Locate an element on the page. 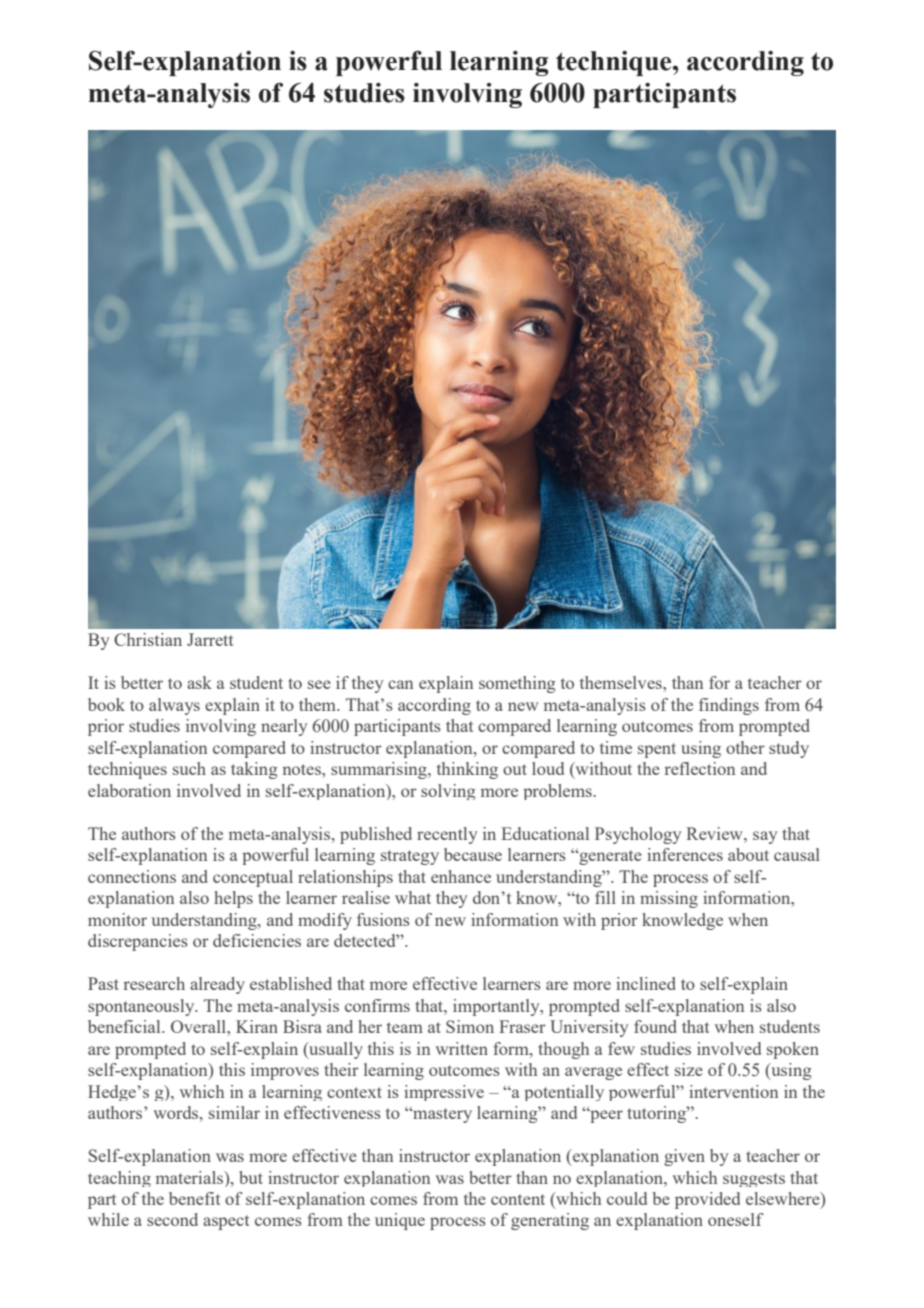  solving is located at coordinates (448, 792).
